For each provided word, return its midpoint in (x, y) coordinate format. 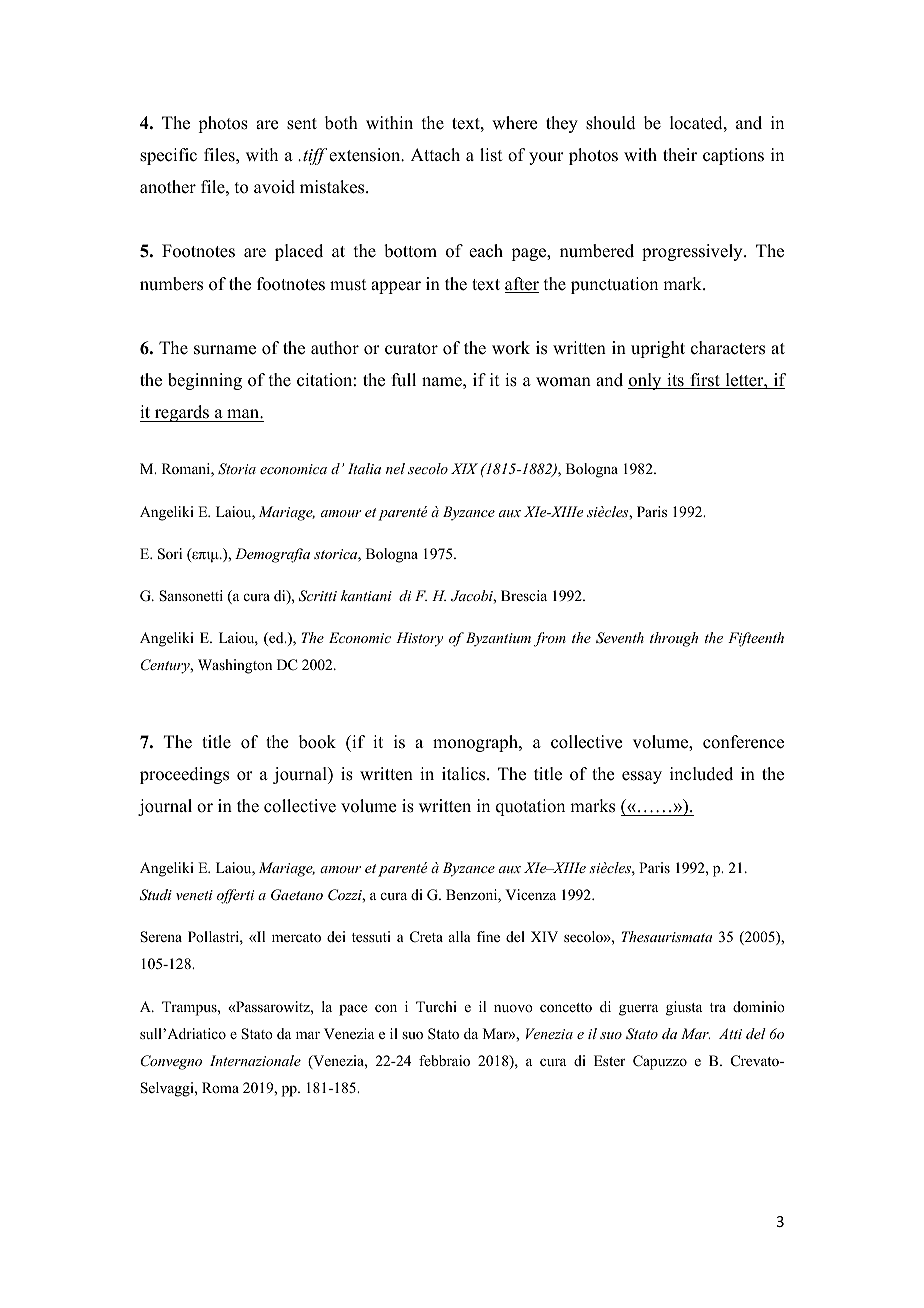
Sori (170, 554)
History (419, 639)
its (675, 381)
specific (168, 156)
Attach (435, 155)
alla (460, 936)
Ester (610, 1060)
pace (353, 1010)
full (404, 380)
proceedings (184, 775)
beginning (205, 381)
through (674, 639)
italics (465, 774)
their (680, 155)
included (701, 774)
